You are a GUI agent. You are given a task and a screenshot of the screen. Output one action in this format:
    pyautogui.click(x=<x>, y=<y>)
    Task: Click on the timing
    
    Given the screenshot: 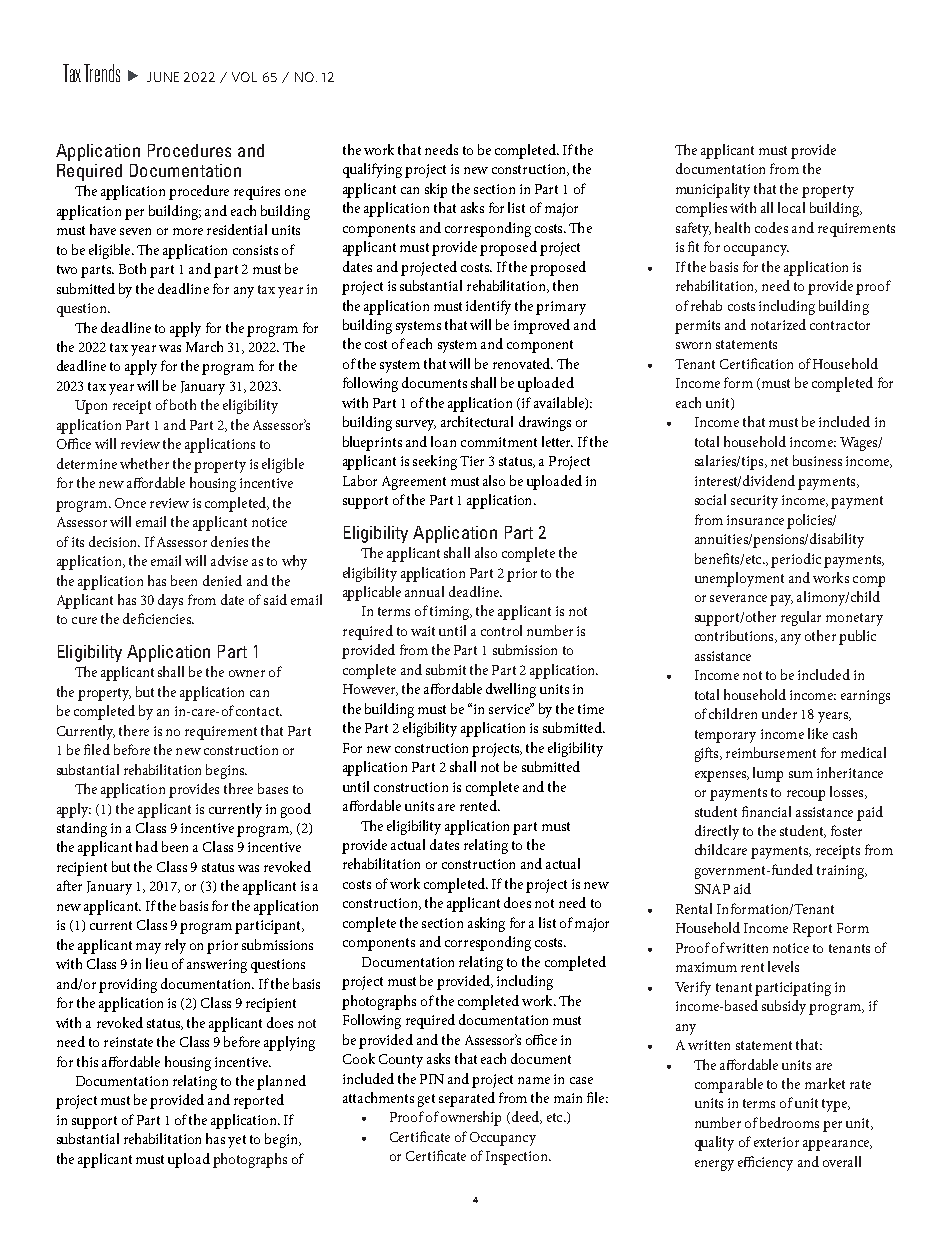 What is the action you would take?
    pyautogui.click(x=450, y=613)
